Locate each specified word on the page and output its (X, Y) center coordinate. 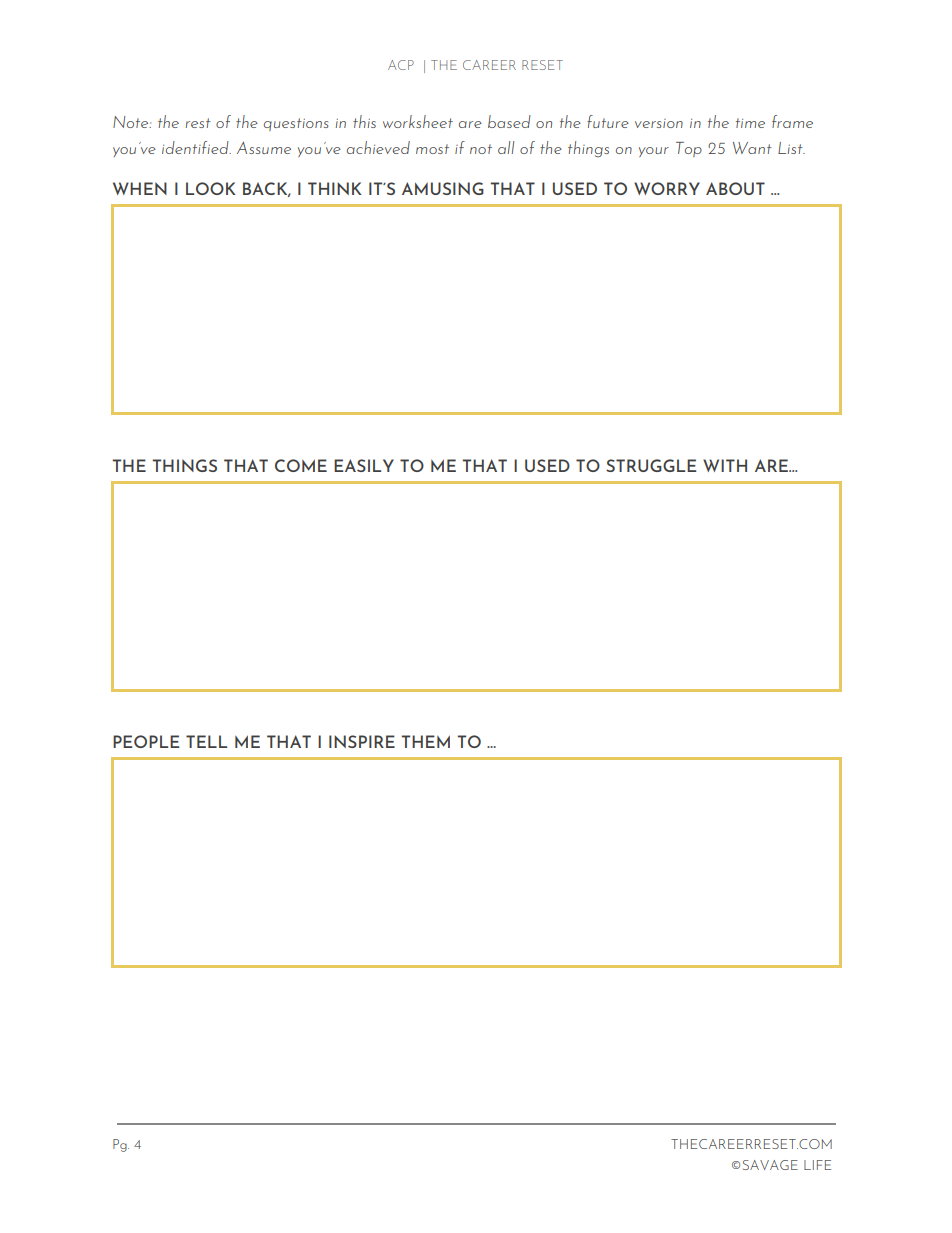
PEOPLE (146, 741)
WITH (725, 465)
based (509, 121)
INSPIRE (362, 741)
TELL (206, 741)
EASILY (364, 465)
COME (301, 465)
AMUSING (443, 188)
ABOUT (735, 188)
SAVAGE (770, 1165)
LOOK (211, 188)
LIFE (817, 1165)
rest (198, 123)
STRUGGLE (651, 465)
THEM (426, 741)
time (750, 123)
